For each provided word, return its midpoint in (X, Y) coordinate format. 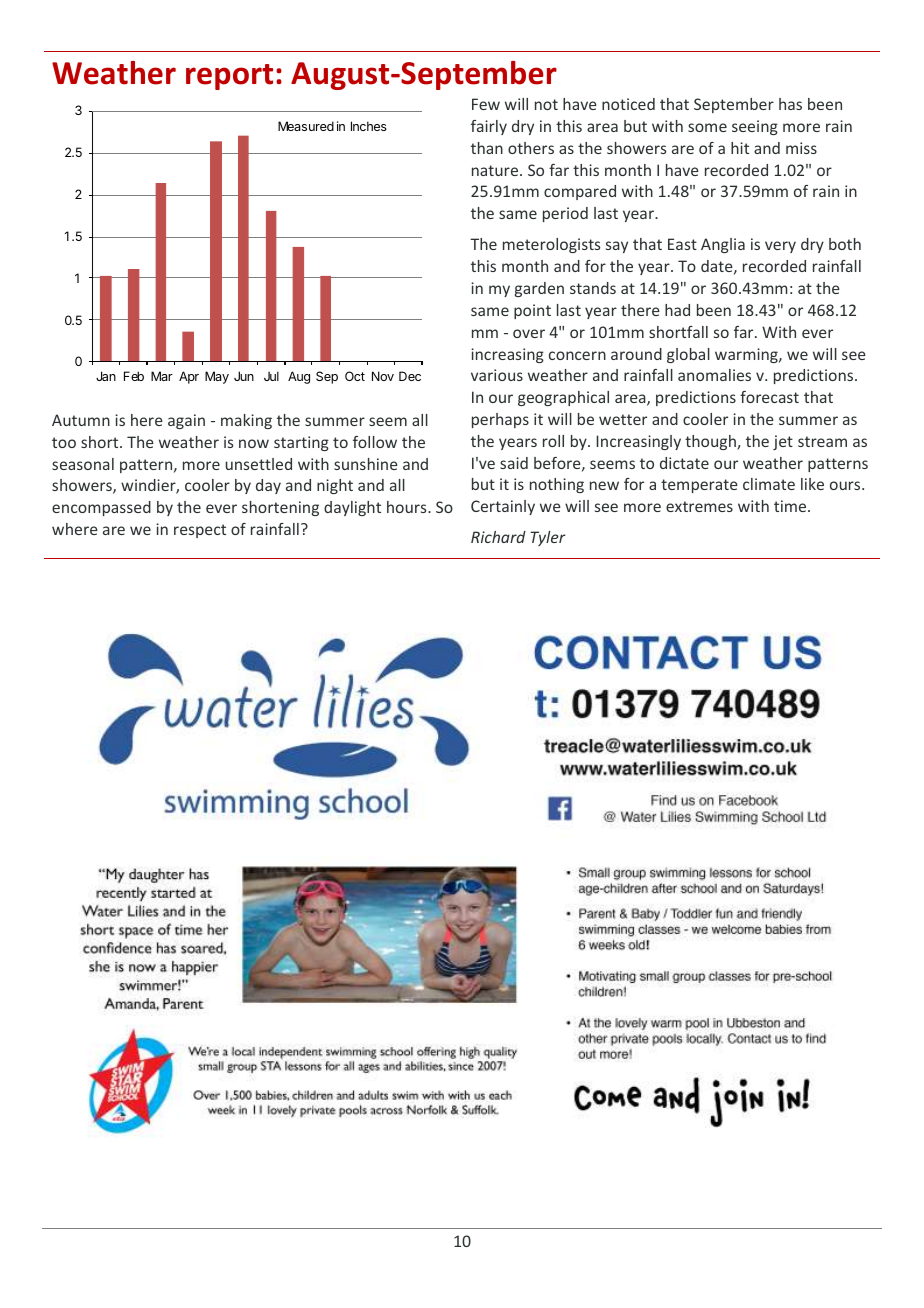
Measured (306, 126)
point (532, 311)
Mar (162, 376)
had (677, 310)
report (229, 77)
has (790, 104)
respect (200, 531)
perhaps (500, 420)
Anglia (723, 245)
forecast (769, 397)
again (186, 421)
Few (486, 104)
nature (496, 170)
